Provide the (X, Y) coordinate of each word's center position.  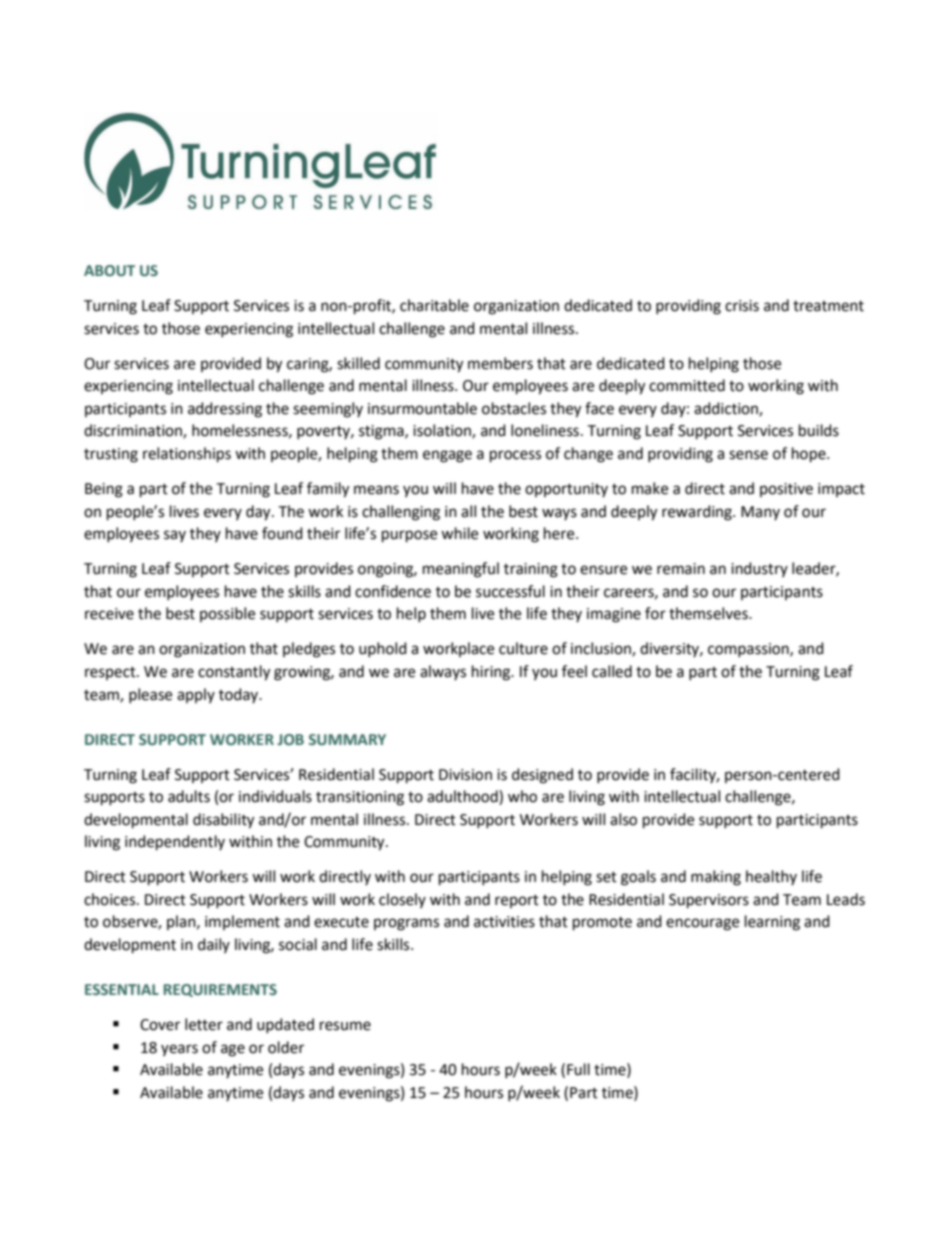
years (179, 1050)
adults (189, 796)
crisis (742, 306)
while (459, 533)
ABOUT (109, 270)
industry (759, 569)
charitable (434, 305)
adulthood (463, 797)
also (623, 819)
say (175, 536)
